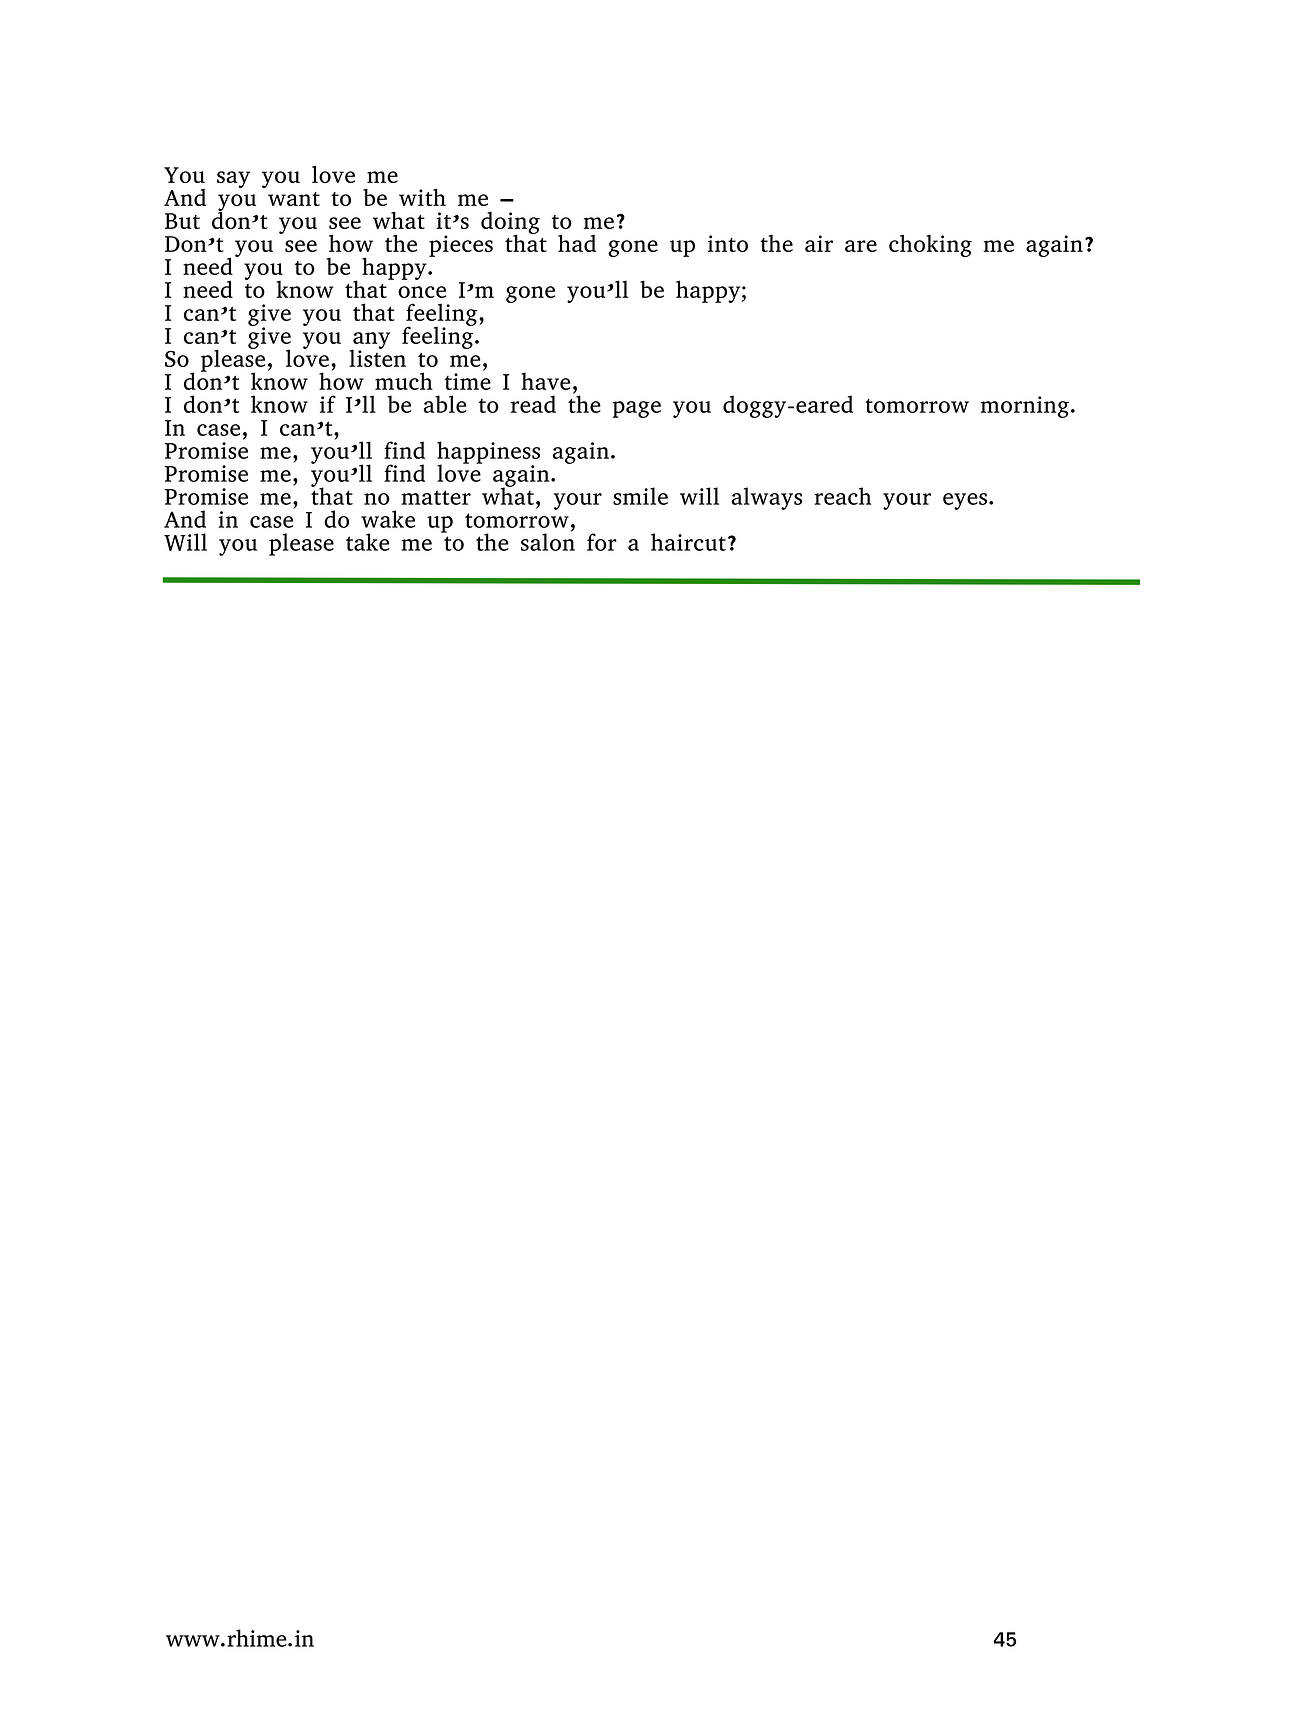  What do you see at coordinates (294, 199) in the page?
I see `want` at bounding box center [294, 199].
